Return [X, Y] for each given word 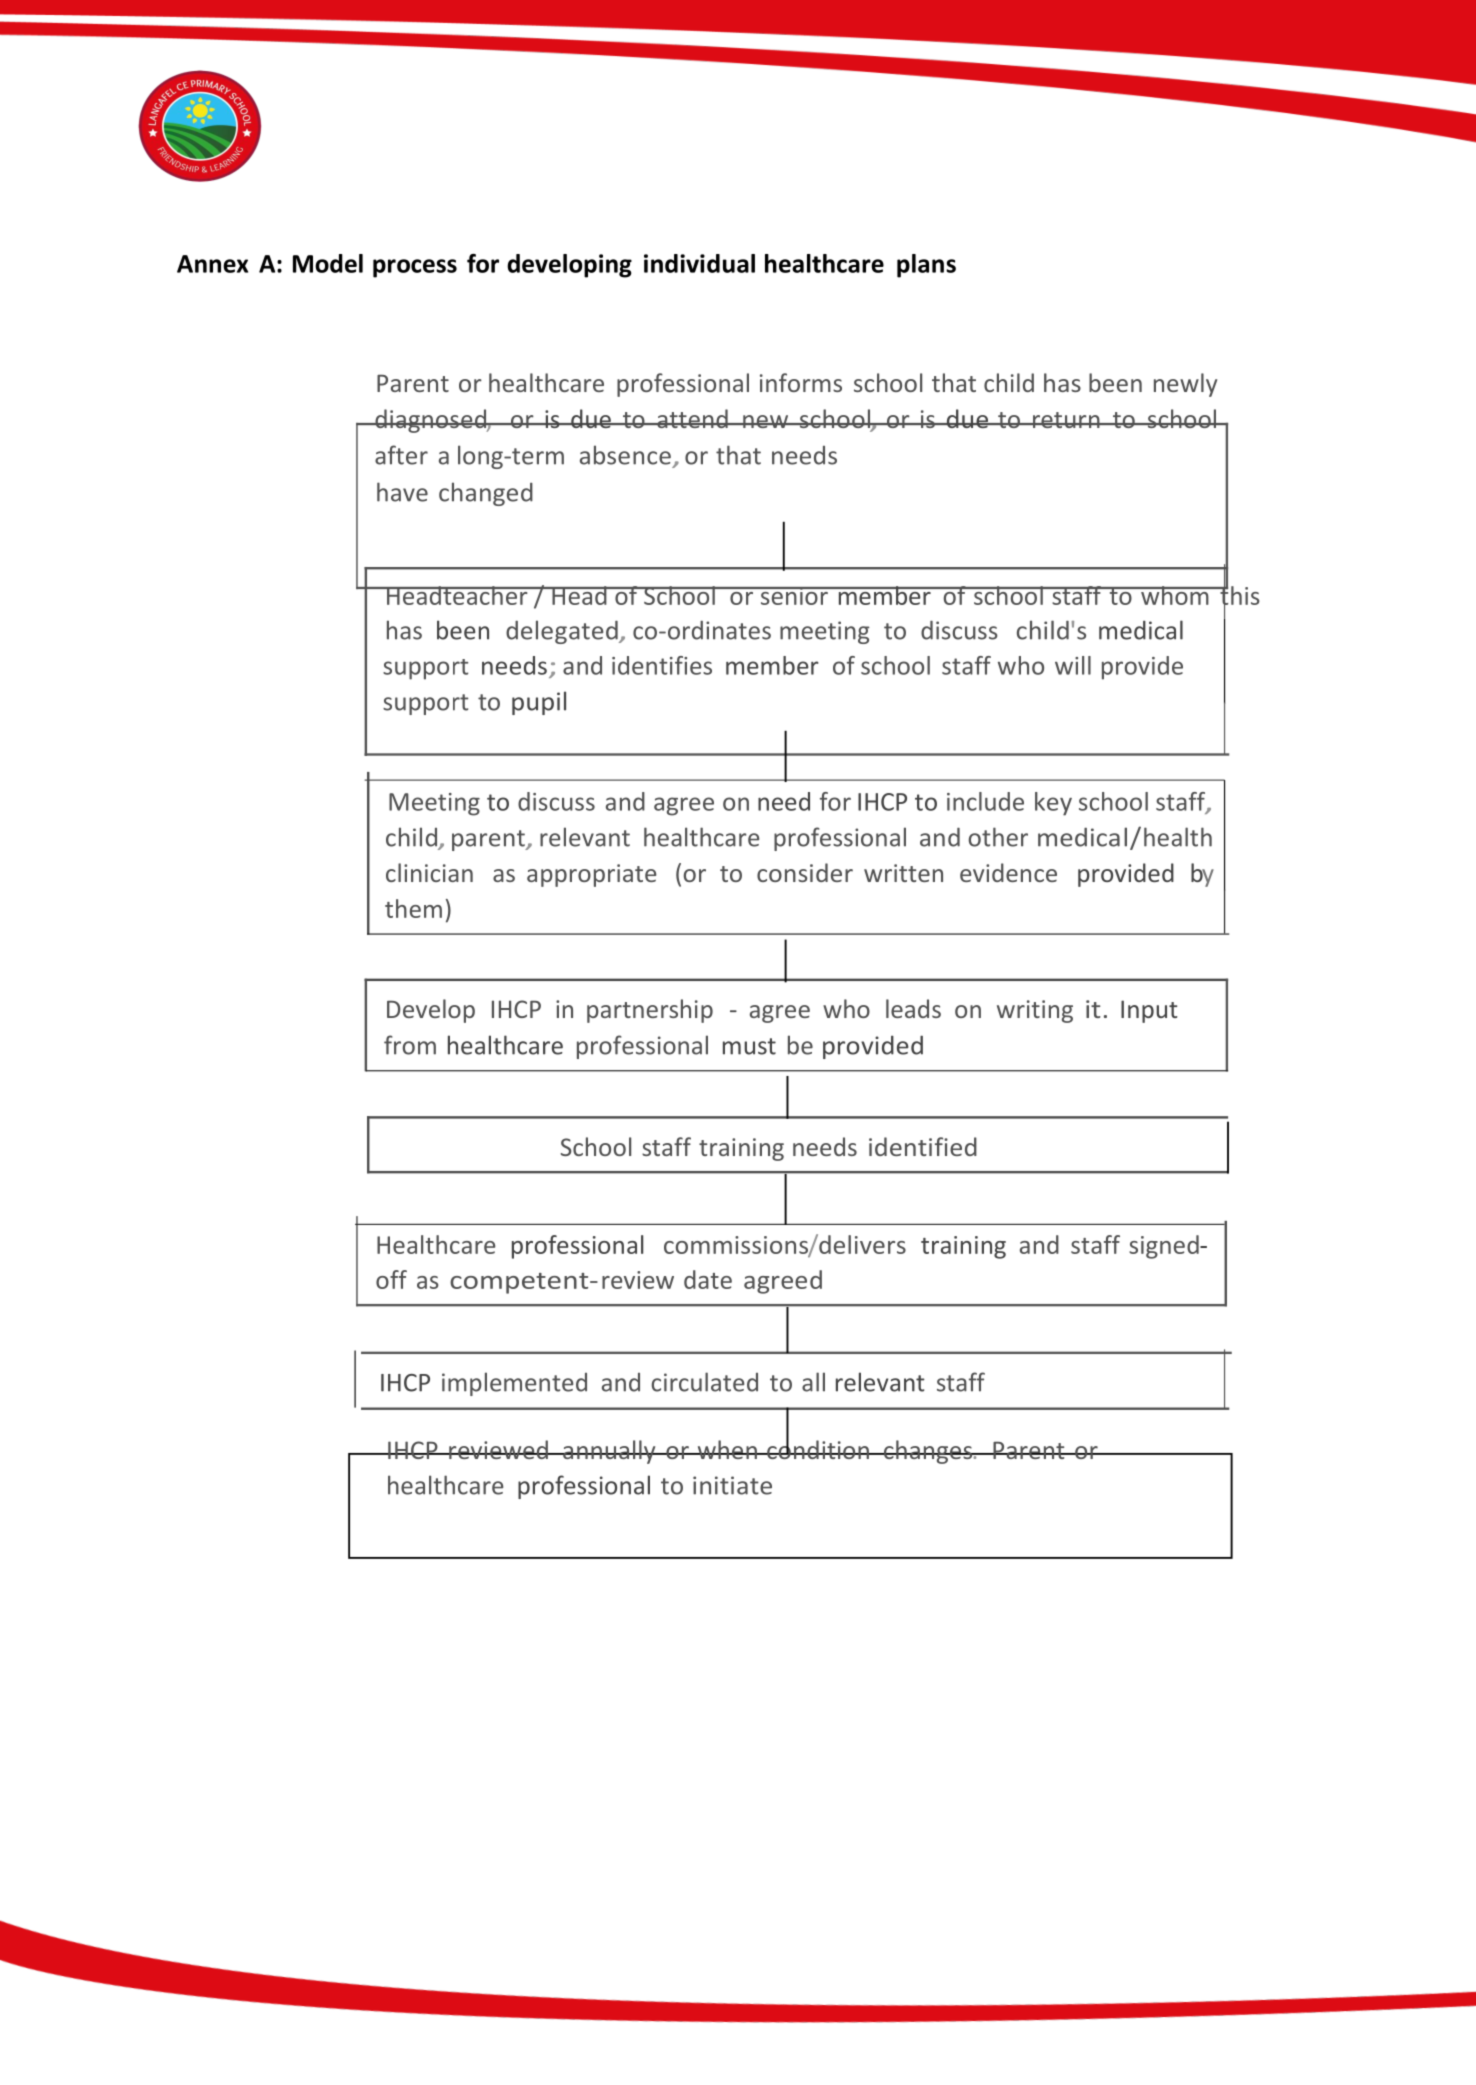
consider [805, 872]
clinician [429, 872]
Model [328, 263]
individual [699, 263]
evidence [1008, 872]
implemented [514, 1384]
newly [1185, 385]
